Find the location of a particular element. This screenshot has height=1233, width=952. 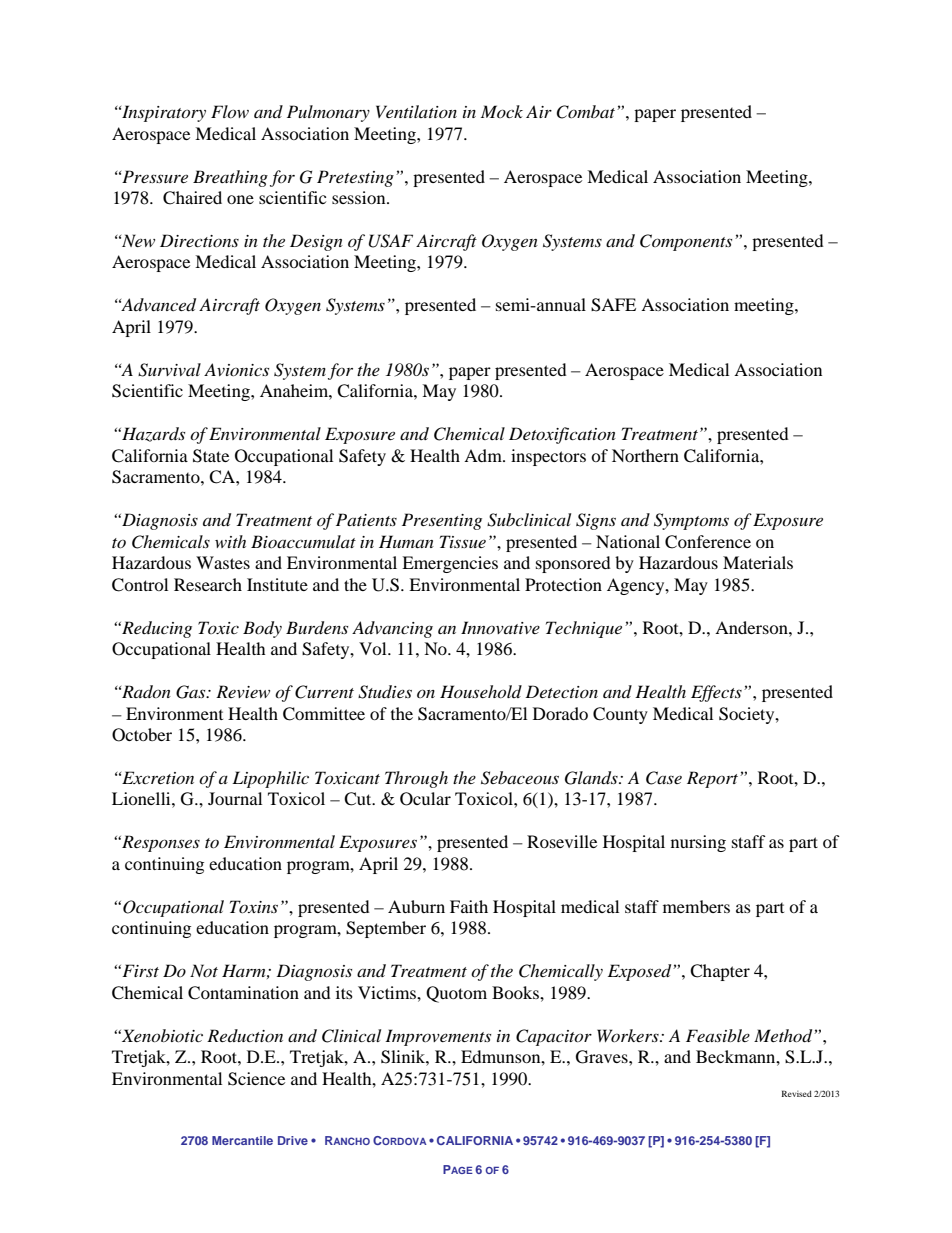

Mock is located at coordinates (502, 111).
